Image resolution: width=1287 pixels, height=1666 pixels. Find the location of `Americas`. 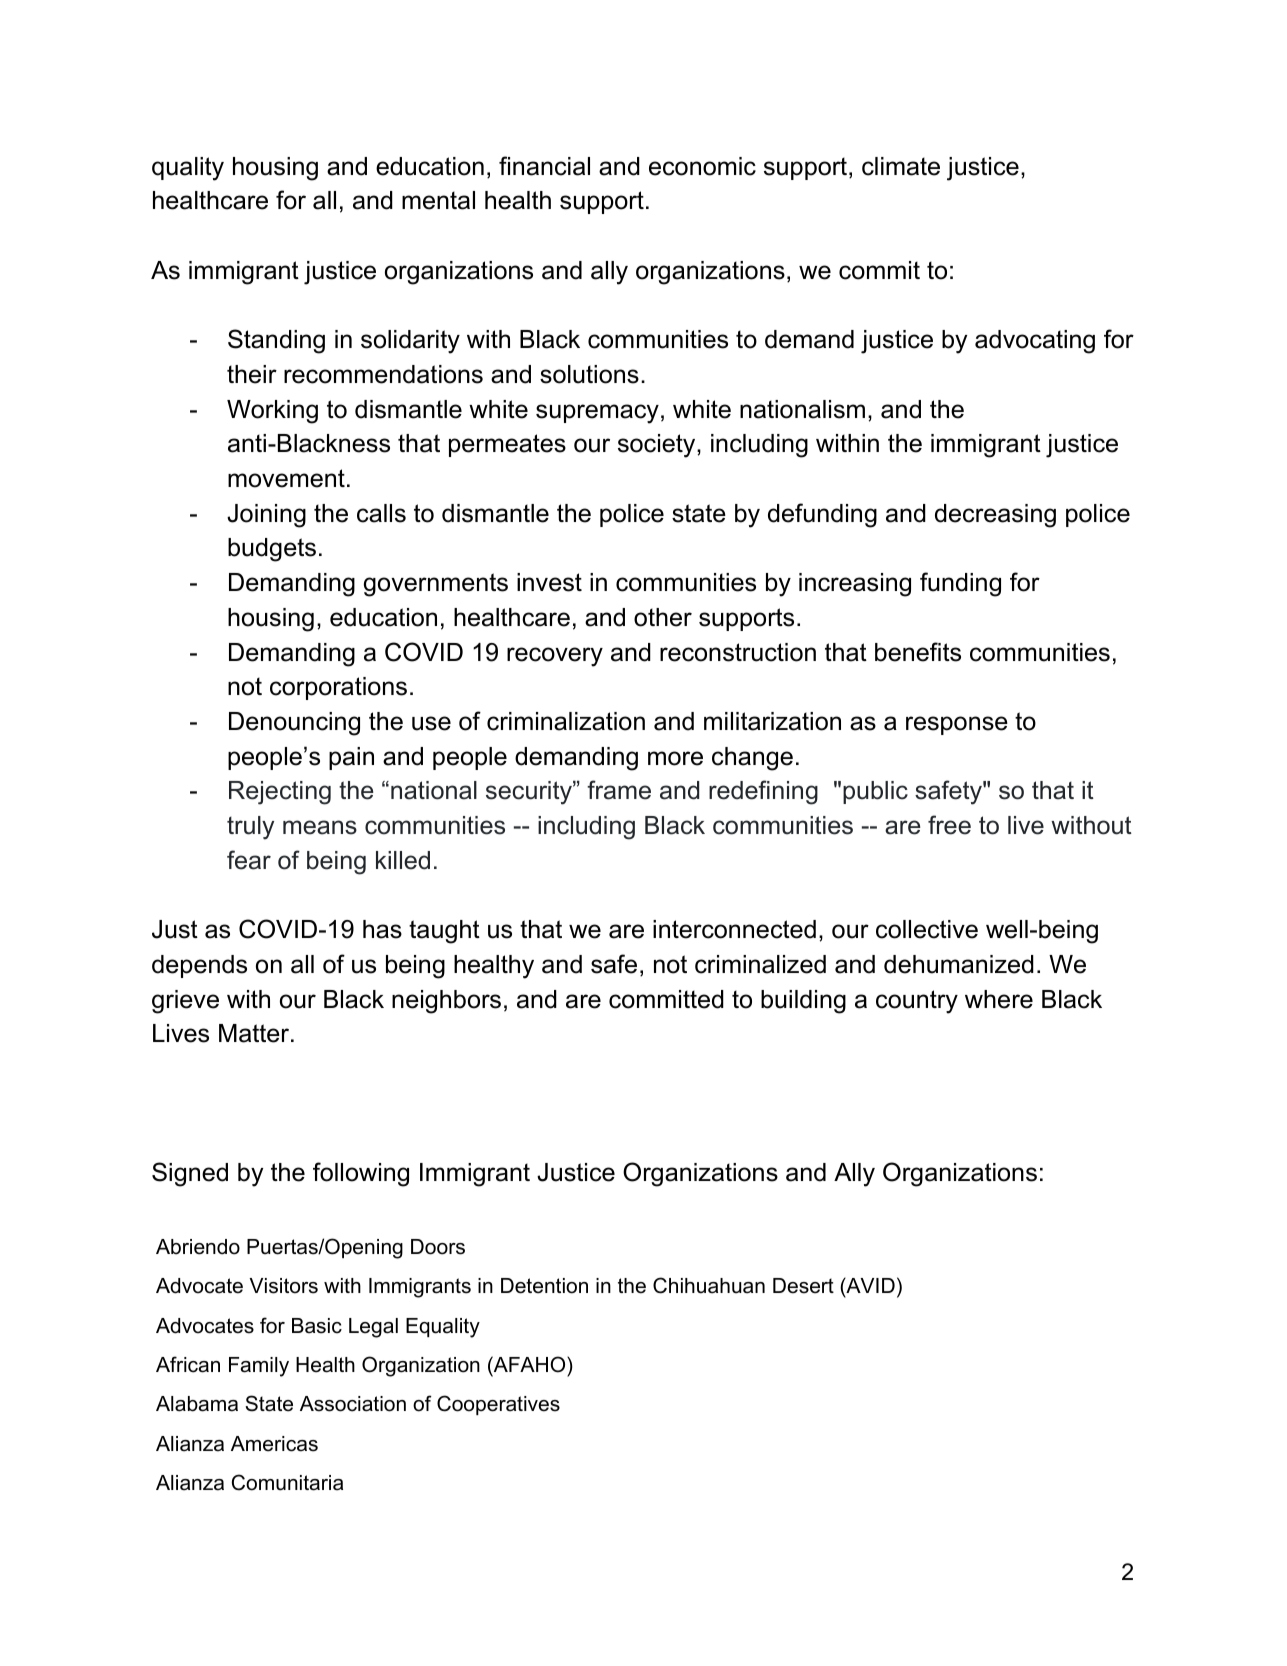

Americas is located at coordinates (274, 1444).
